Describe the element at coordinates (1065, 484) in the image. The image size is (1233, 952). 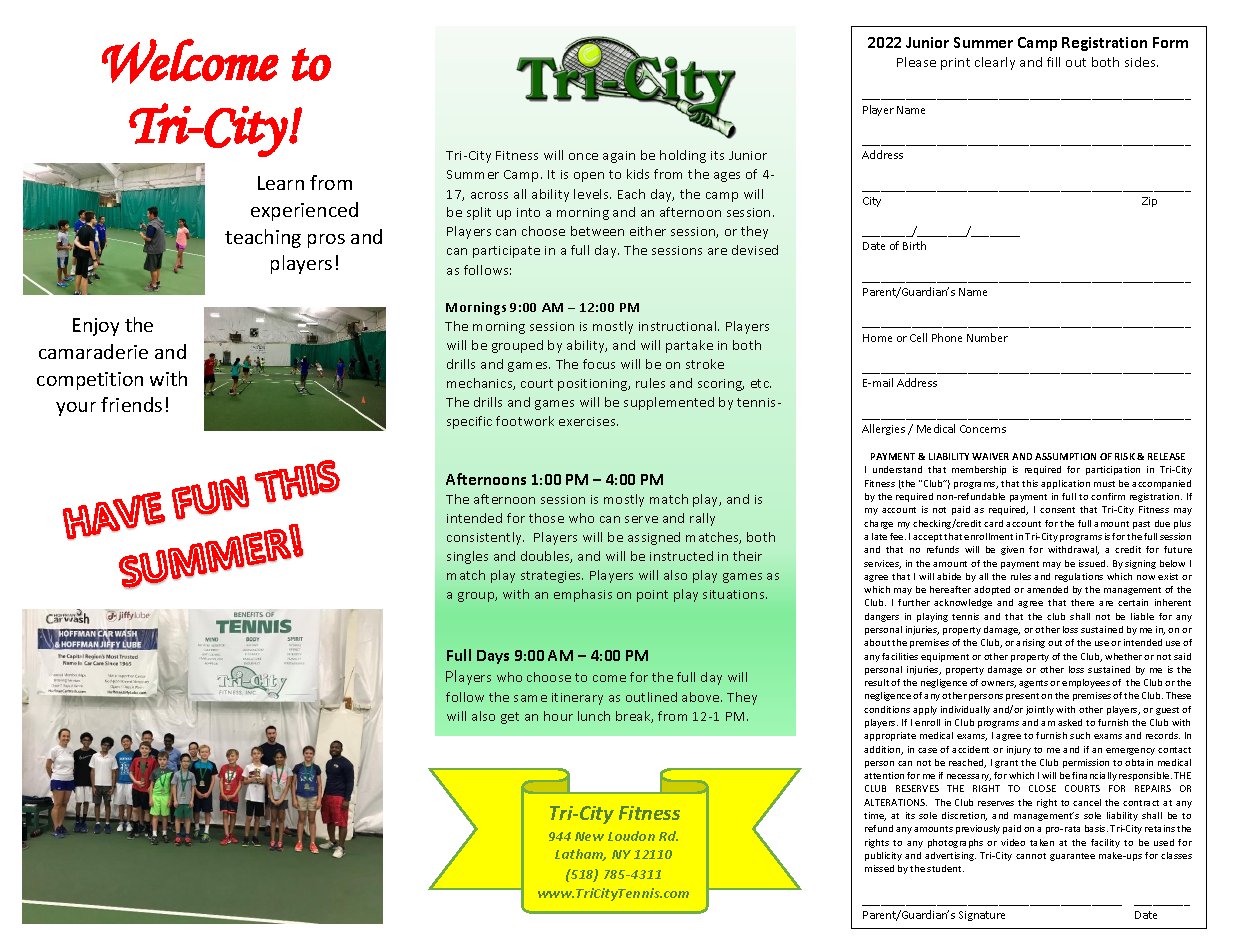
I see `application` at that location.
